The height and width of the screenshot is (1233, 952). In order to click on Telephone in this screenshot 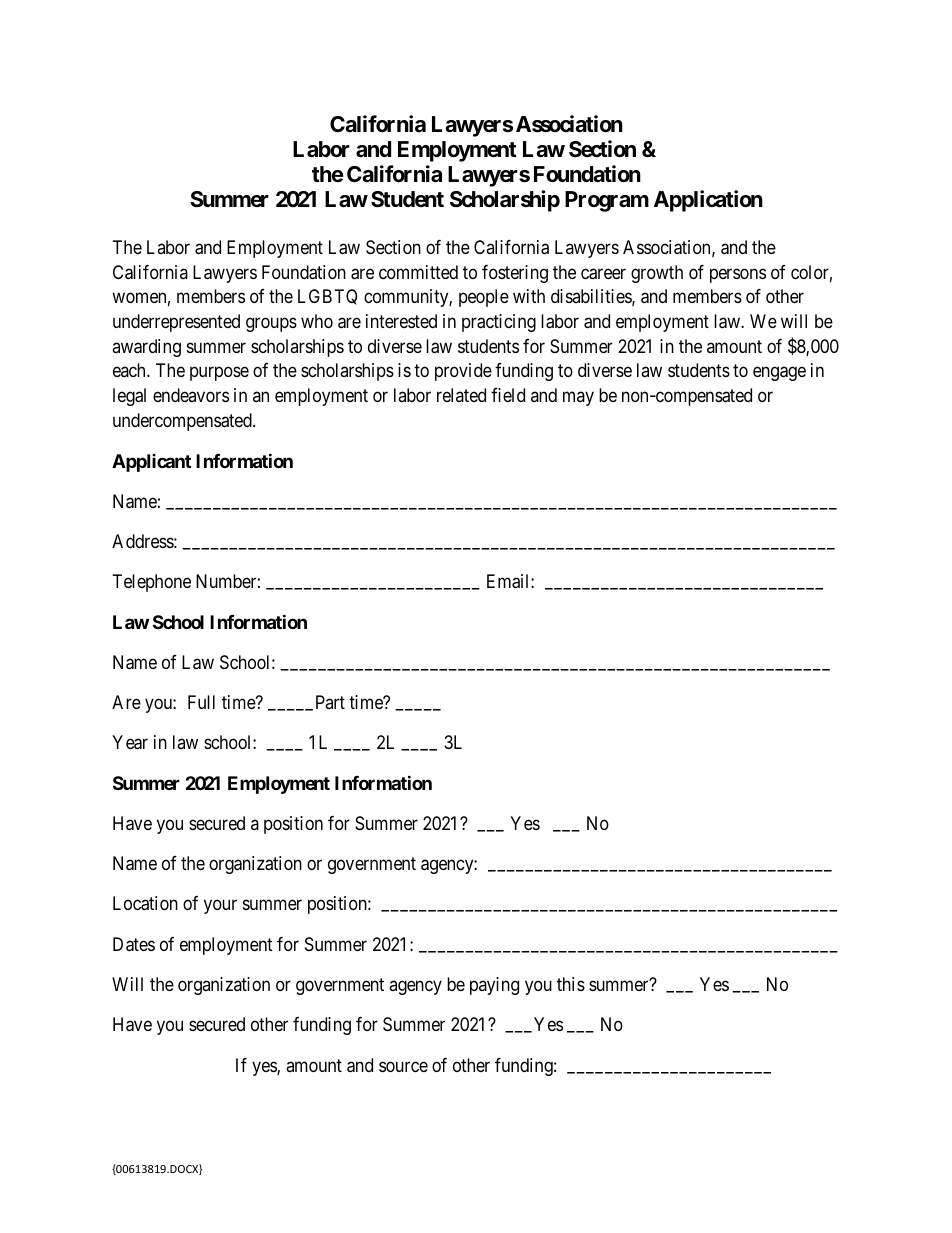, I will do `click(152, 583)`.
